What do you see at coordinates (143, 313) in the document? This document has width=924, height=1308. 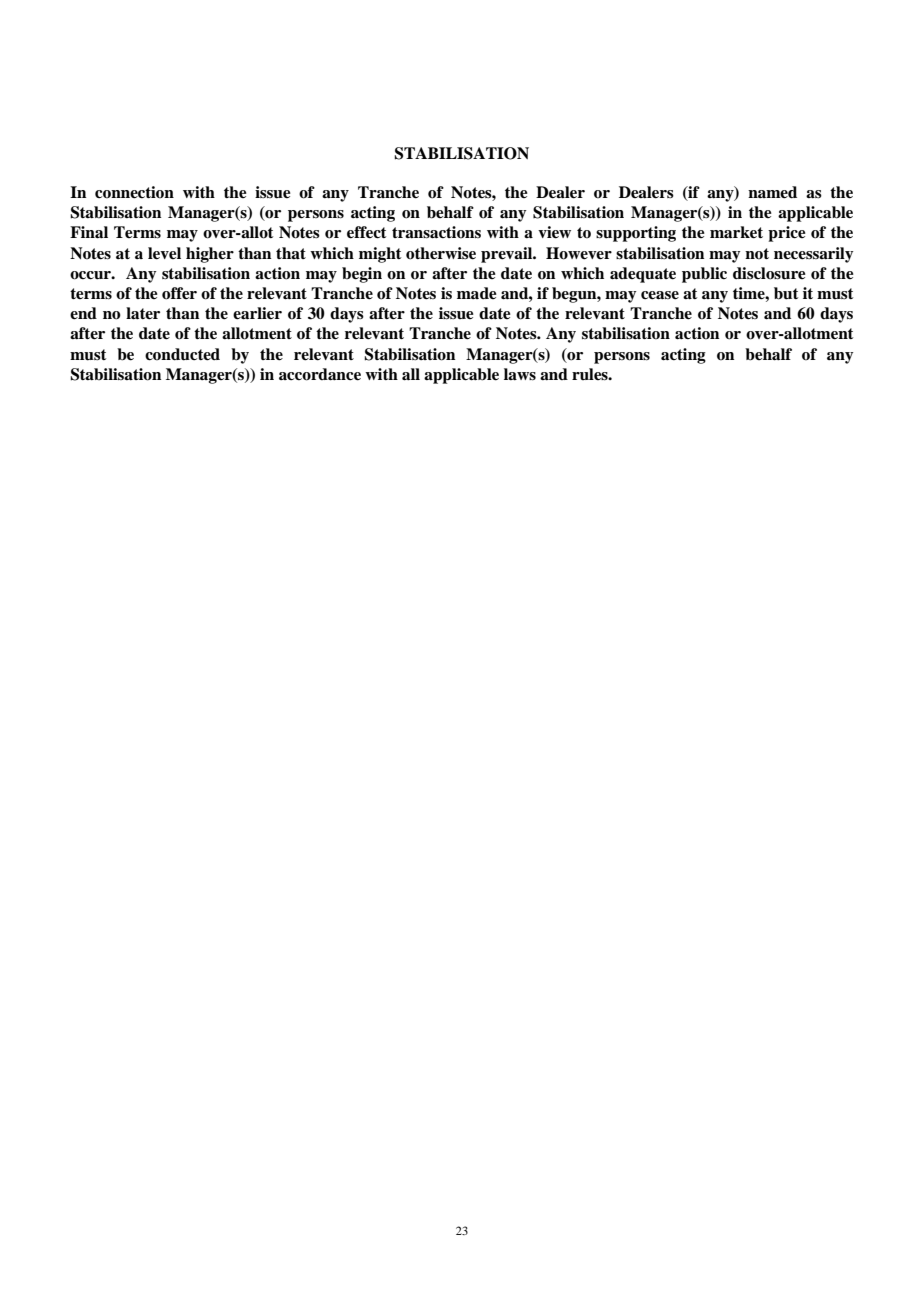 I see `later` at bounding box center [143, 313].
